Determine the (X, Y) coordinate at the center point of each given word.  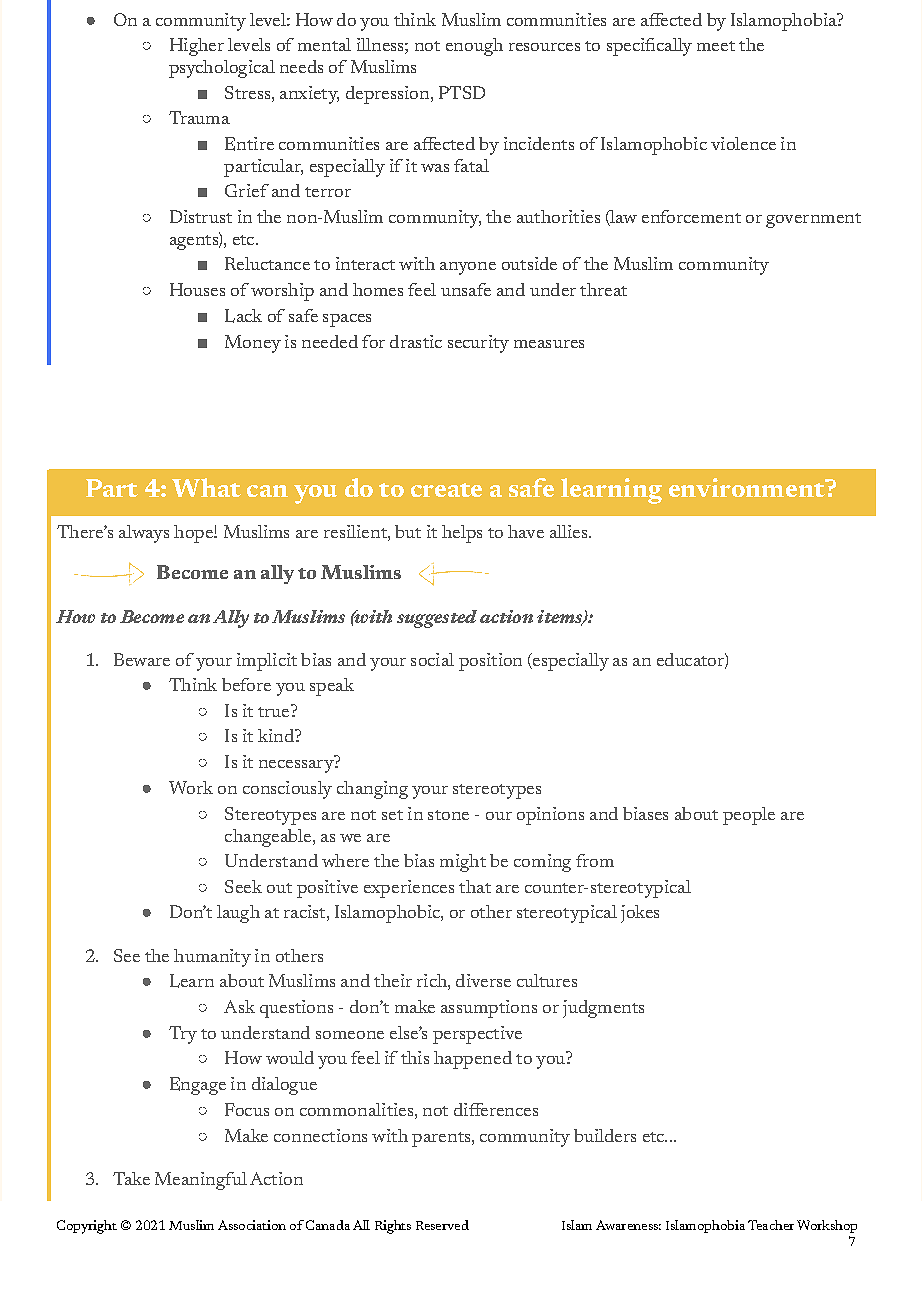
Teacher (771, 1225)
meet (716, 46)
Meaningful (201, 1181)
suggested (437, 619)
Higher (197, 47)
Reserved (442, 1225)
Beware (142, 659)
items (561, 617)
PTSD (462, 92)
